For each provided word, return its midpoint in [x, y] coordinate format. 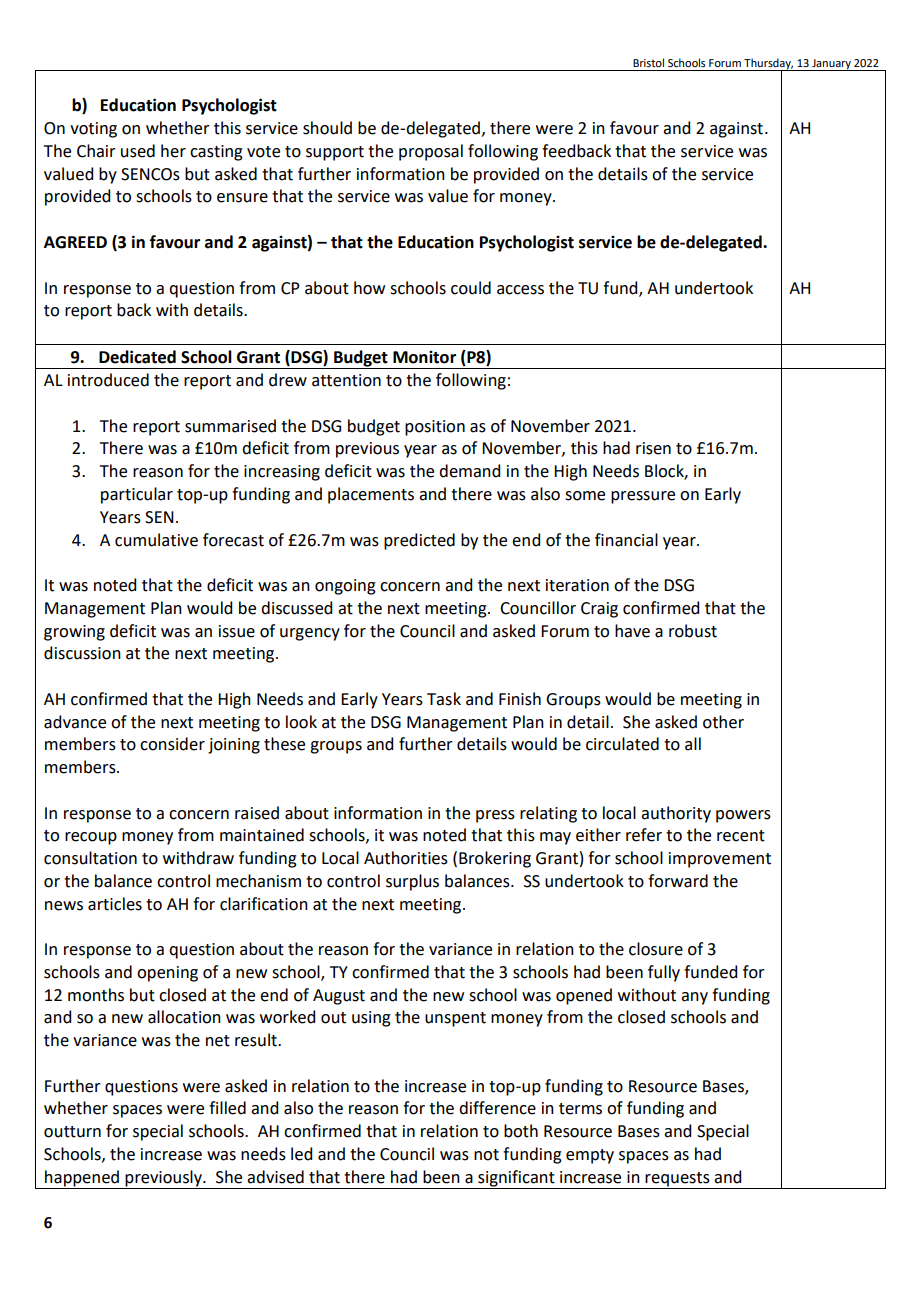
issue [237, 631]
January [831, 65]
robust [693, 631]
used [138, 151]
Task [444, 699]
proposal [431, 152]
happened [82, 1179]
